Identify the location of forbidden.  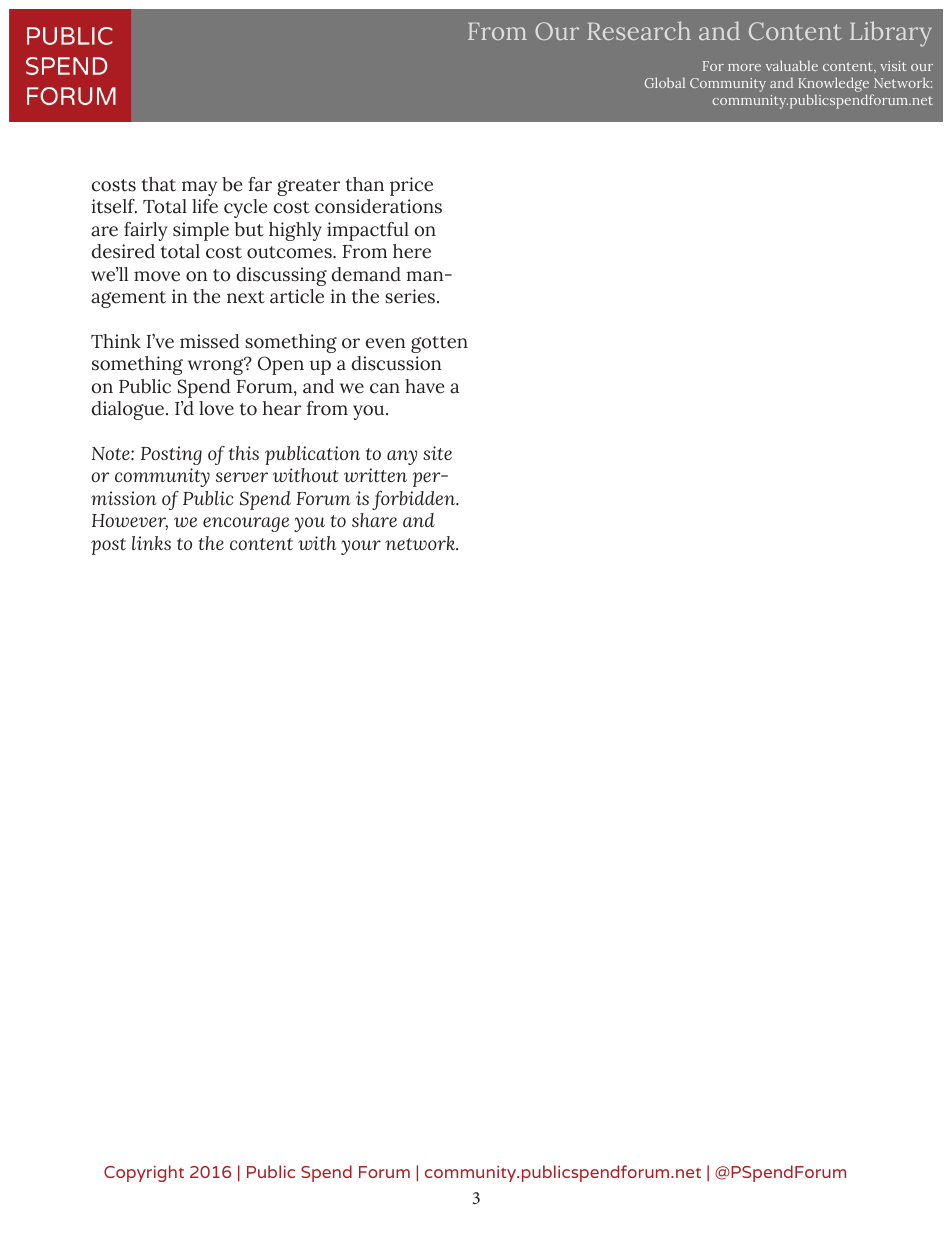
(415, 500).
